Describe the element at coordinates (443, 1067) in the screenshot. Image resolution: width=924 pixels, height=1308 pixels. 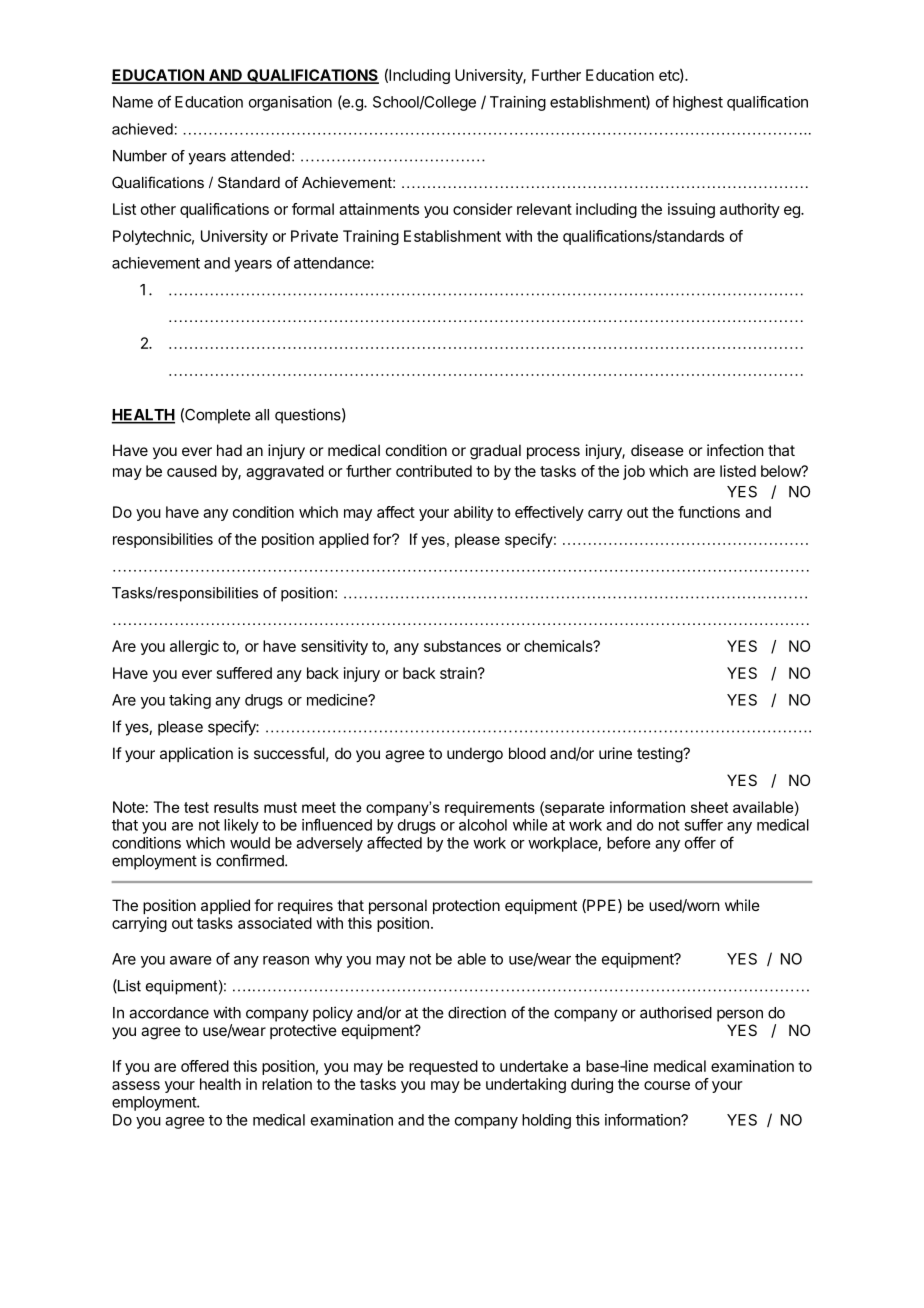
I see `requested` at that location.
